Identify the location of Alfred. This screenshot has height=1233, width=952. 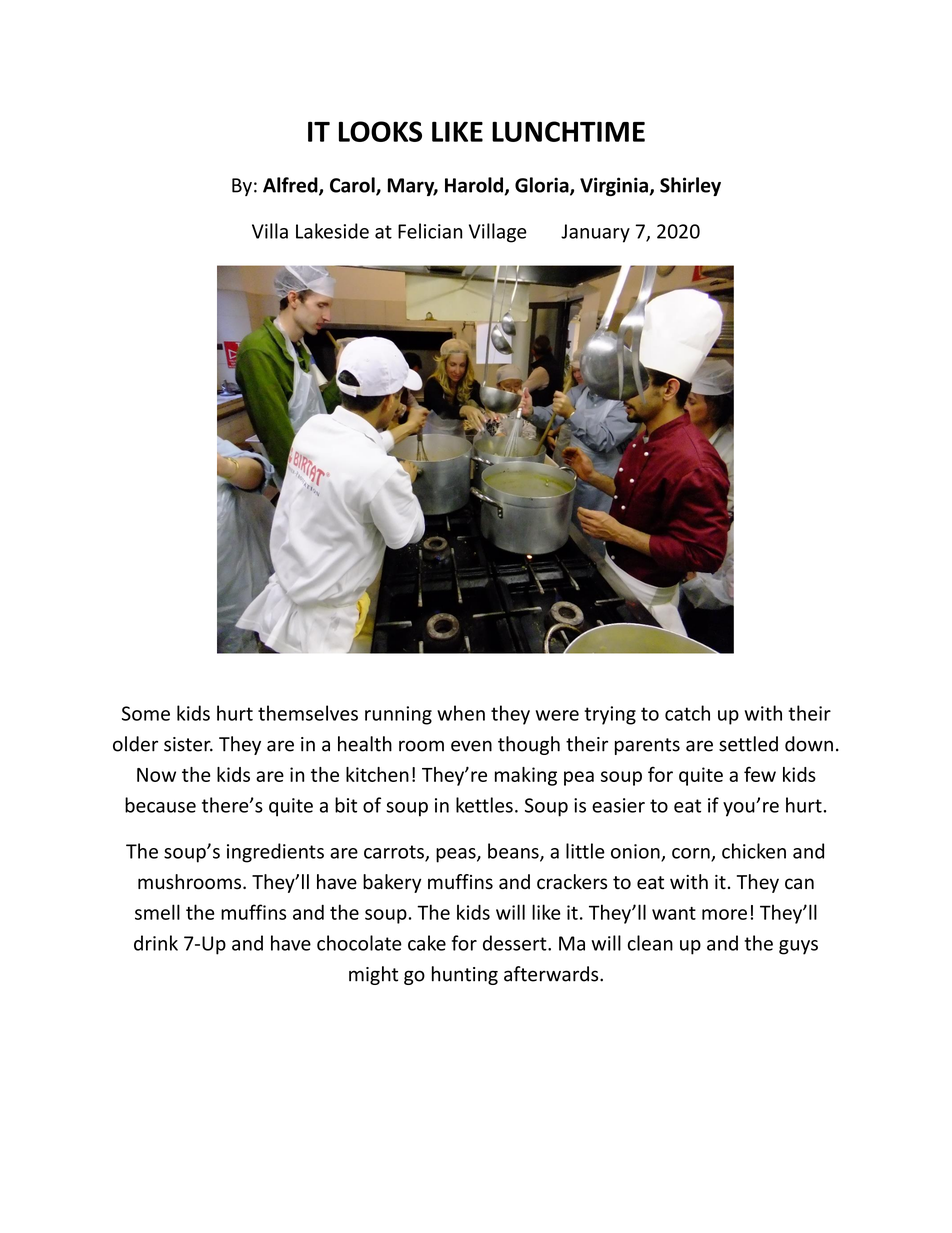
(291, 186).
